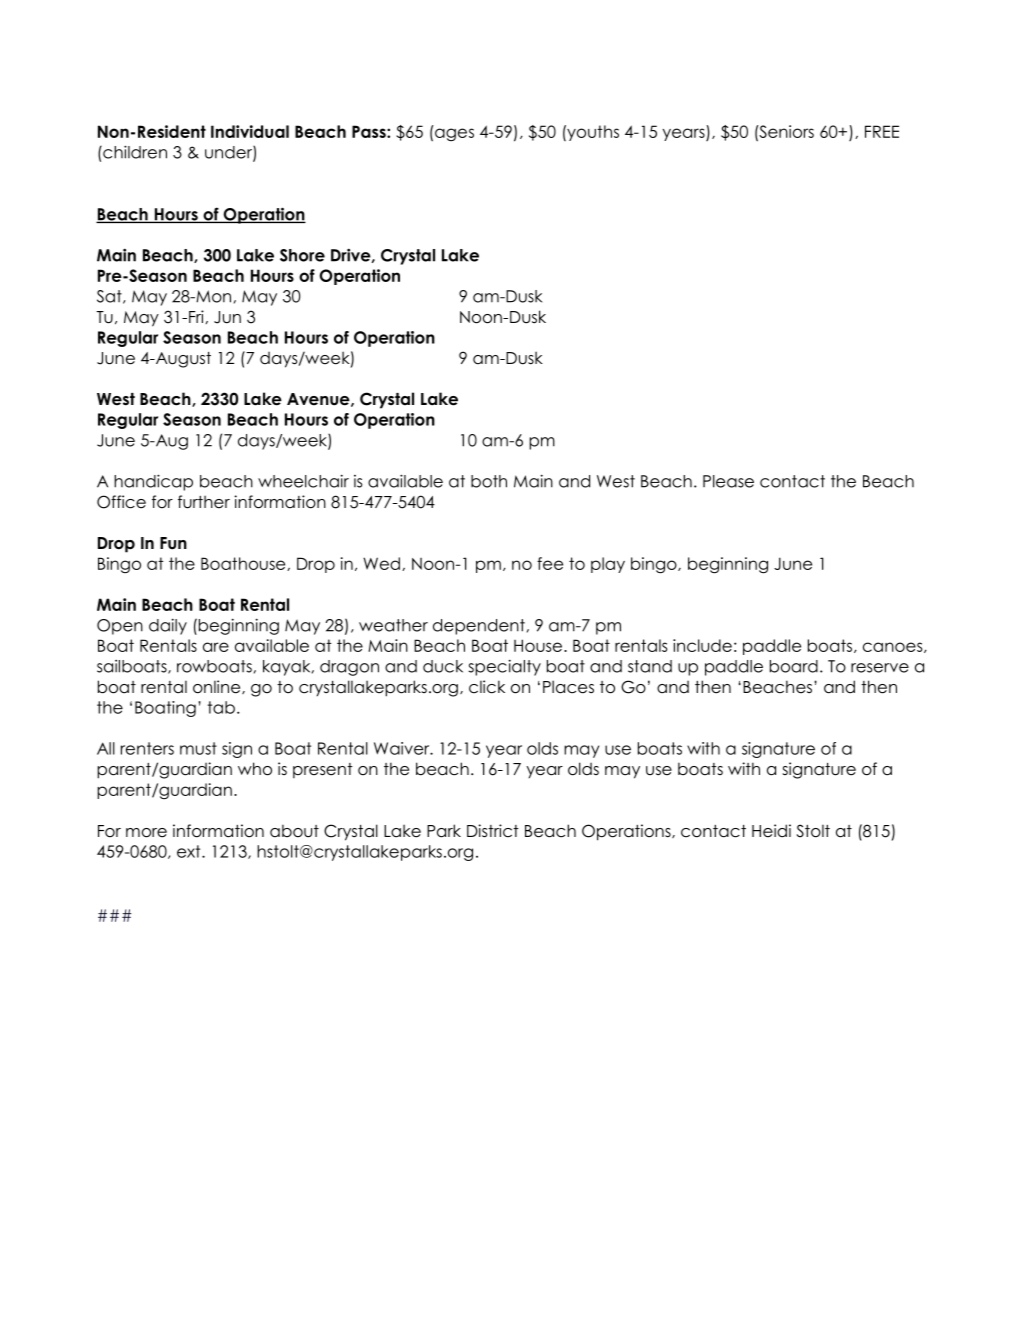  Describe the element at coordinates (168, 626) in the screenshot. I see `daily` at that location.
